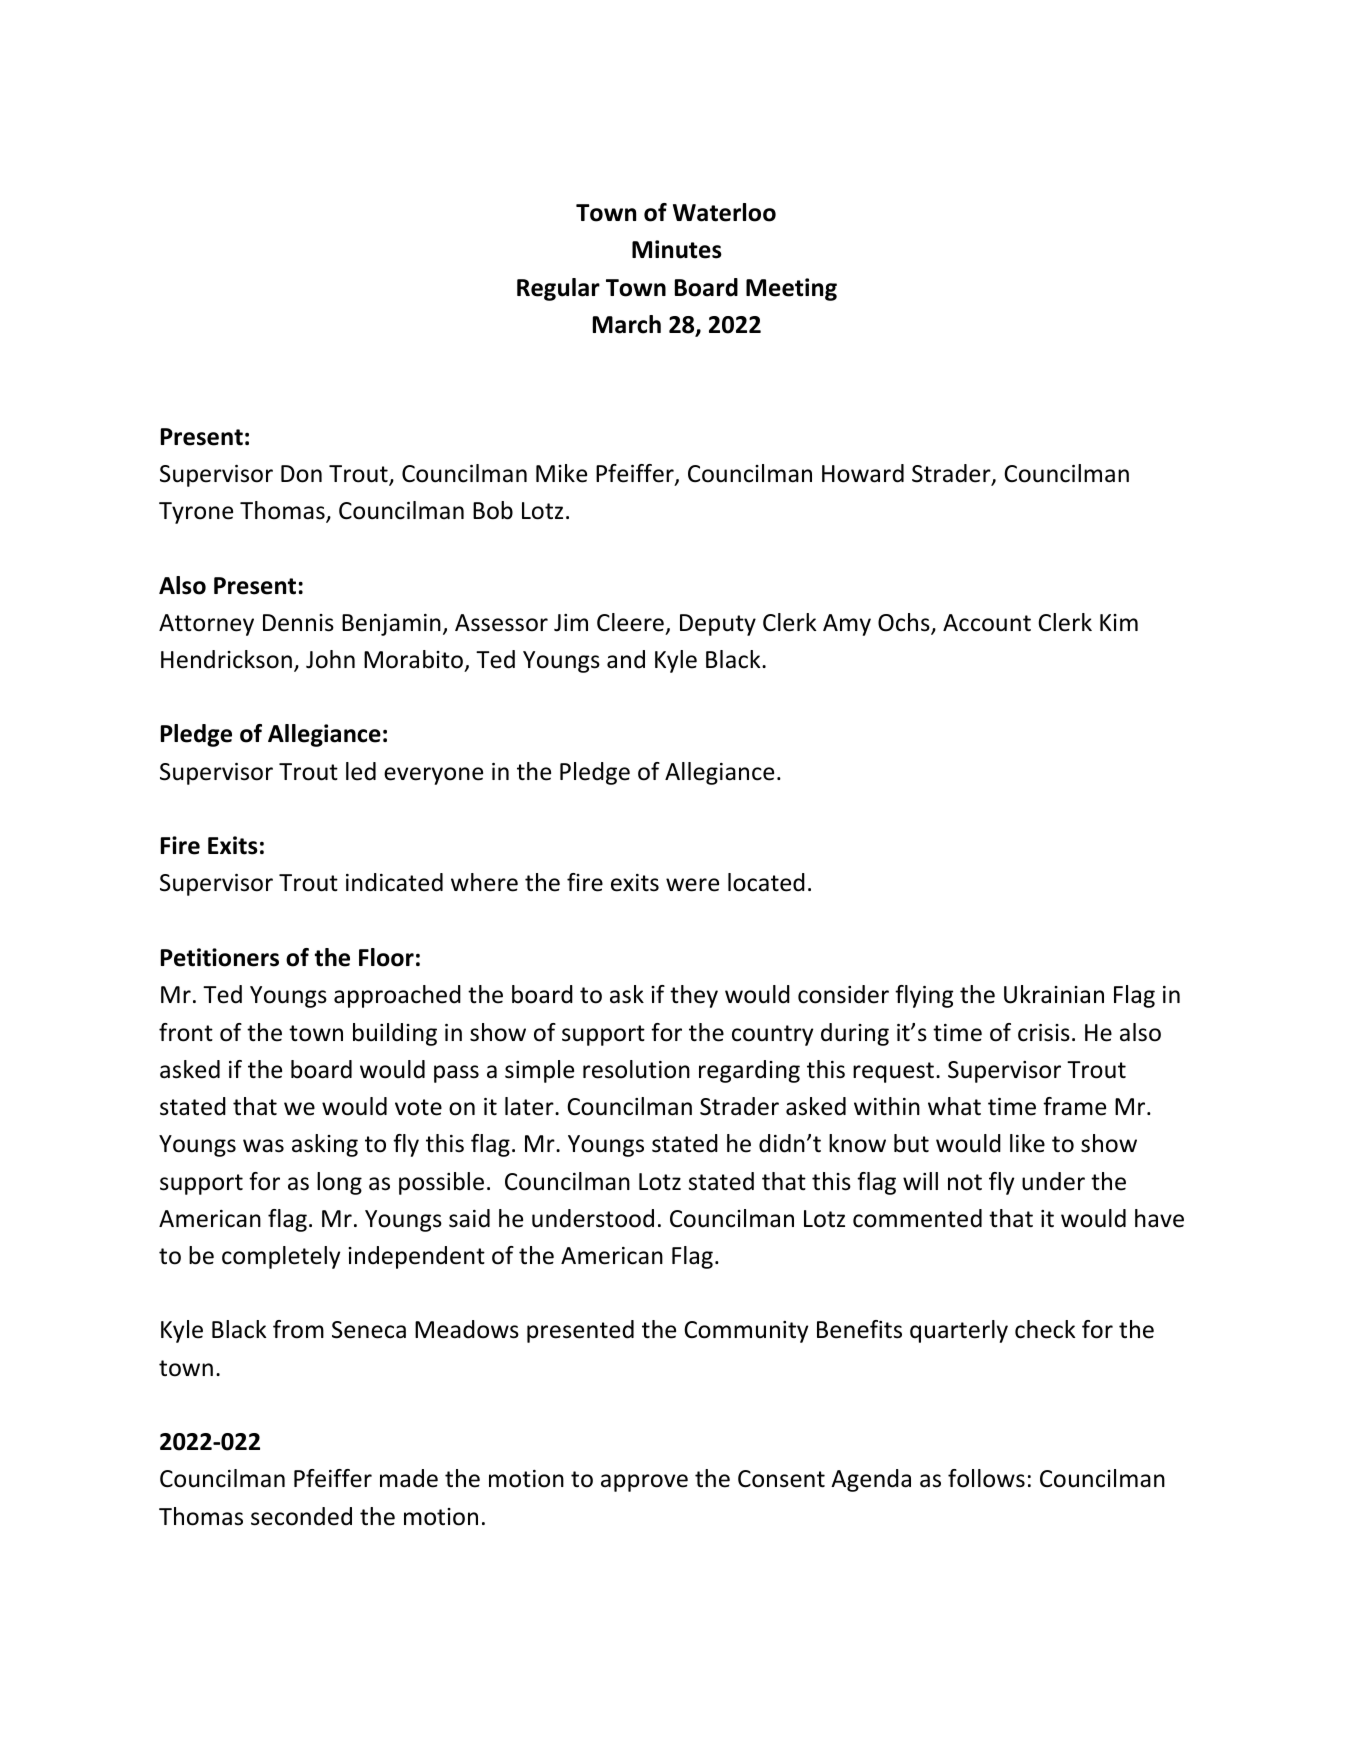 The image size is (1353, 1751). Describe the element at coordinates (677, 249) in the image. I see `Minutes` at that location.
